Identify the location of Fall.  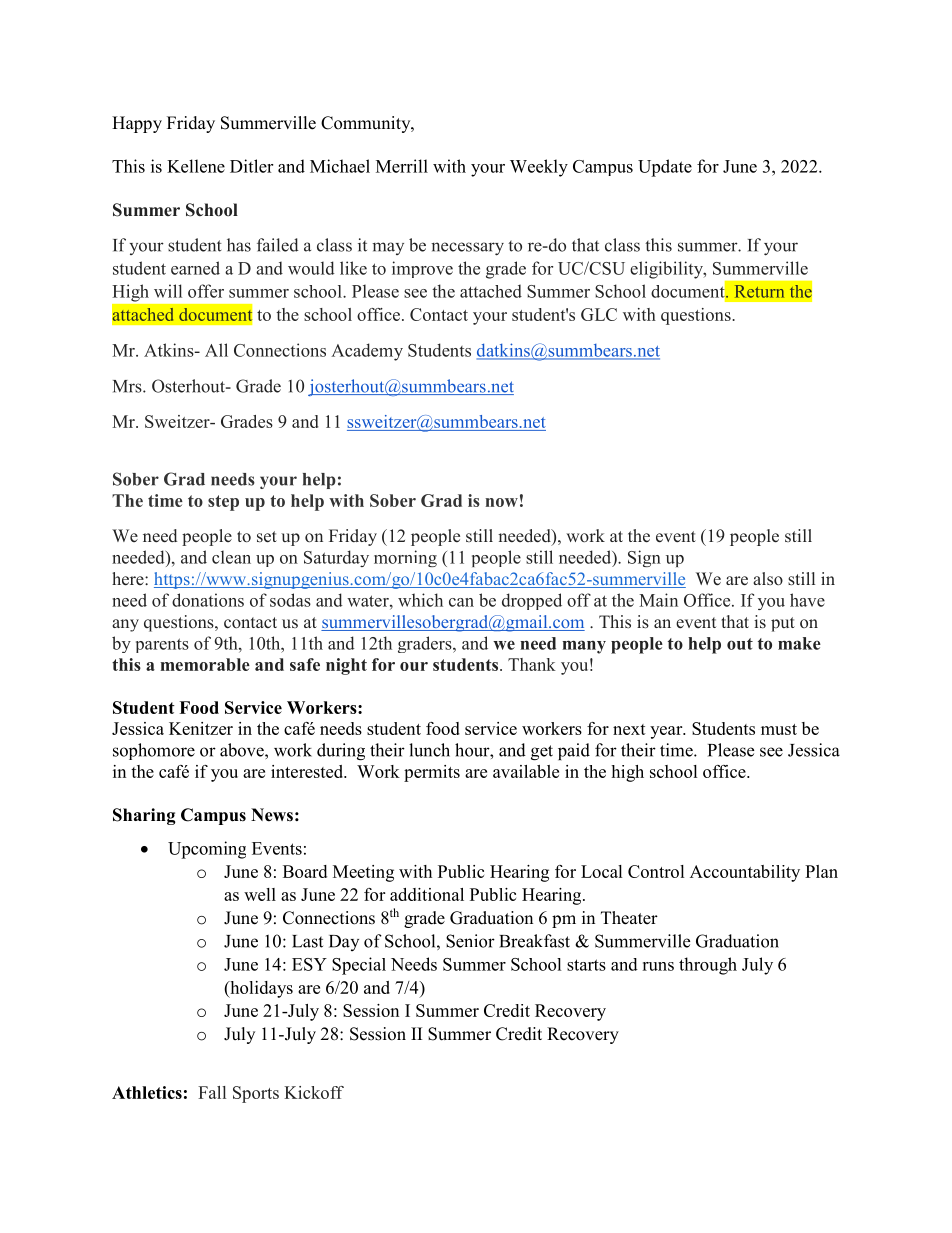
(212, 1092).
